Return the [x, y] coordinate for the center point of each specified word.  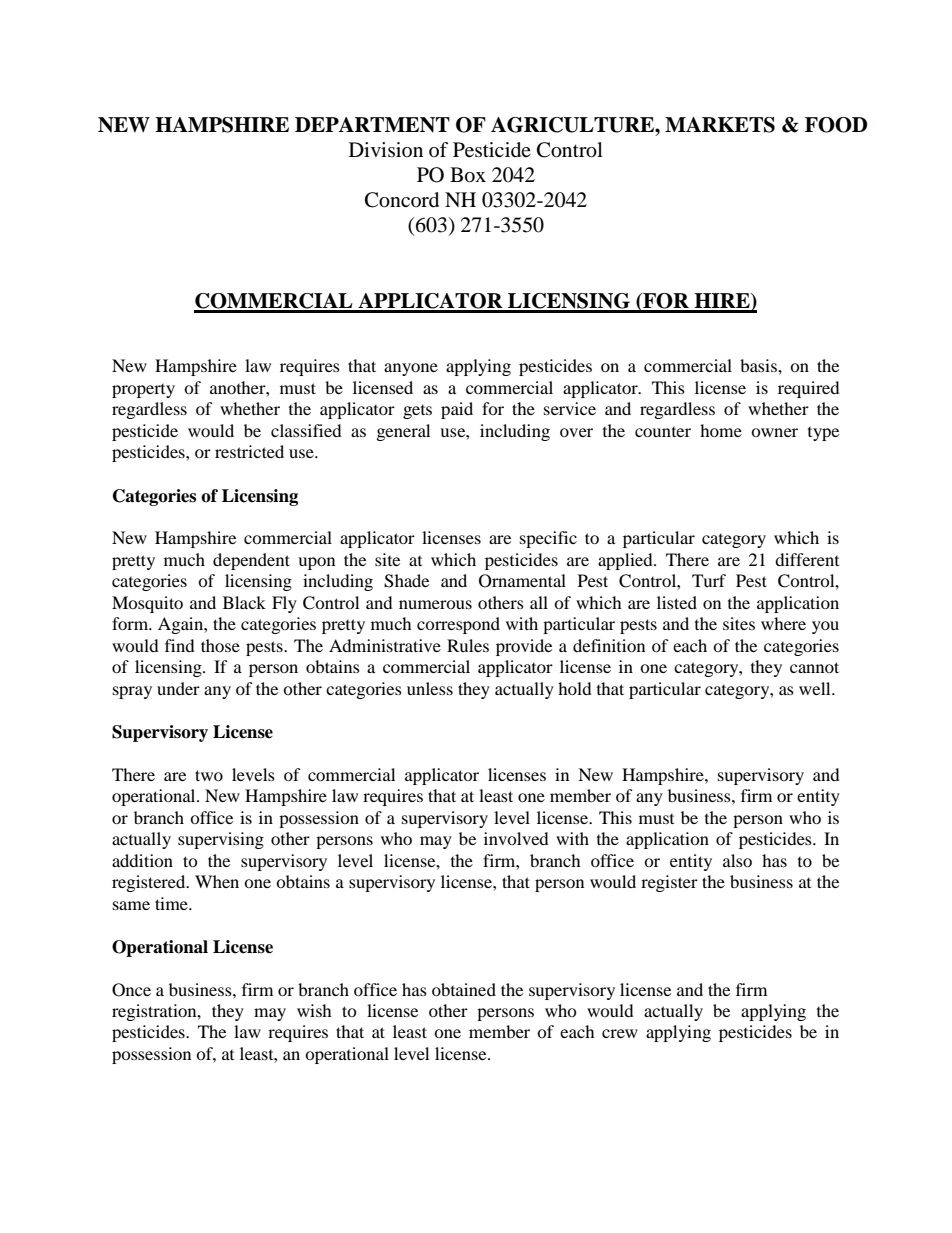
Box [468, 175]
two [209, 775]
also [737, 860]
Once [131, 990]
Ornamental [522, 581]
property [143, 391]
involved [516, 838]
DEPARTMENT [372, 125]
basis [759, 365]
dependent [251, 561]
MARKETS [720, 125]
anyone [411, 369]
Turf [709, 580]
